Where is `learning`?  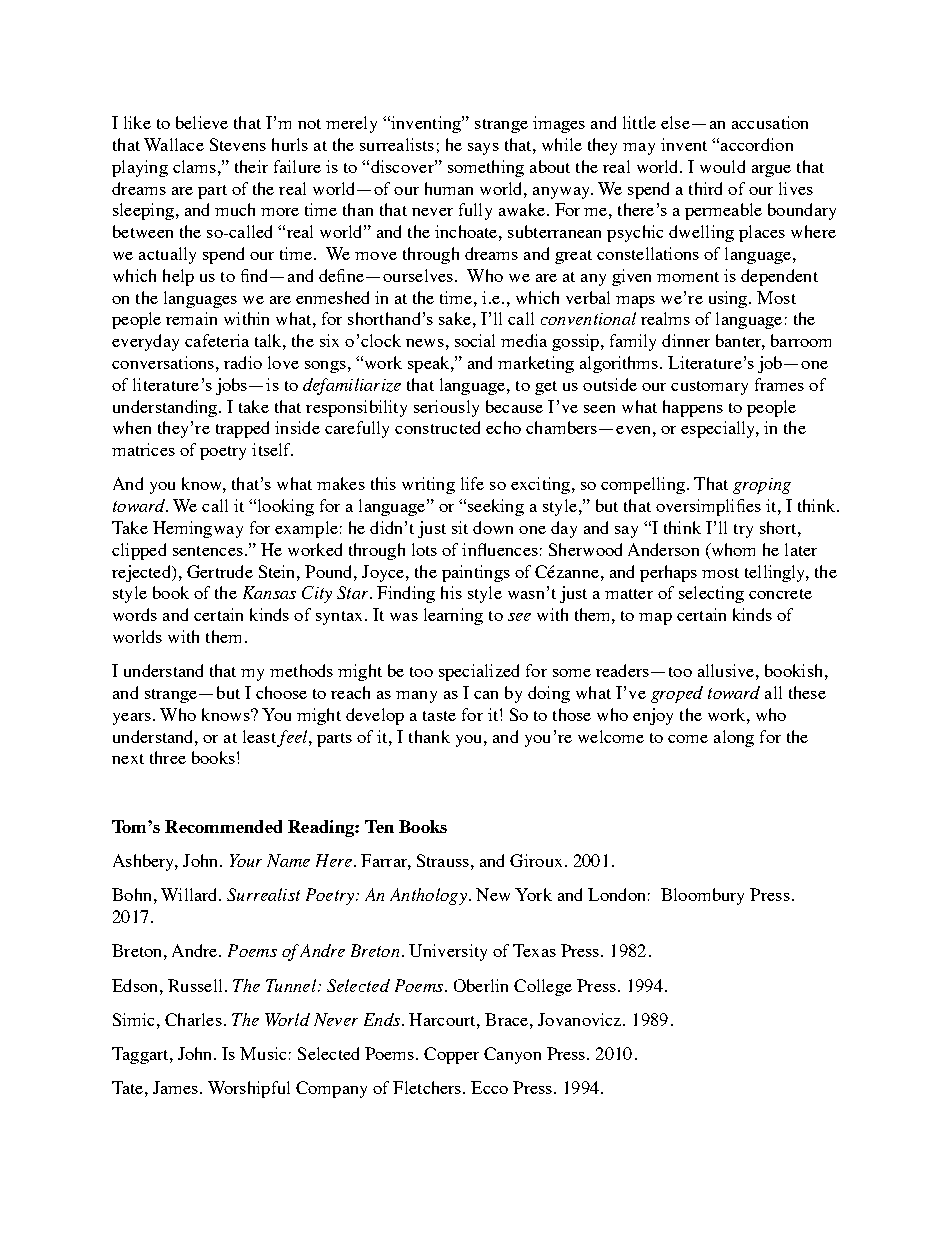
learning is located at coordinates (453, 616).
